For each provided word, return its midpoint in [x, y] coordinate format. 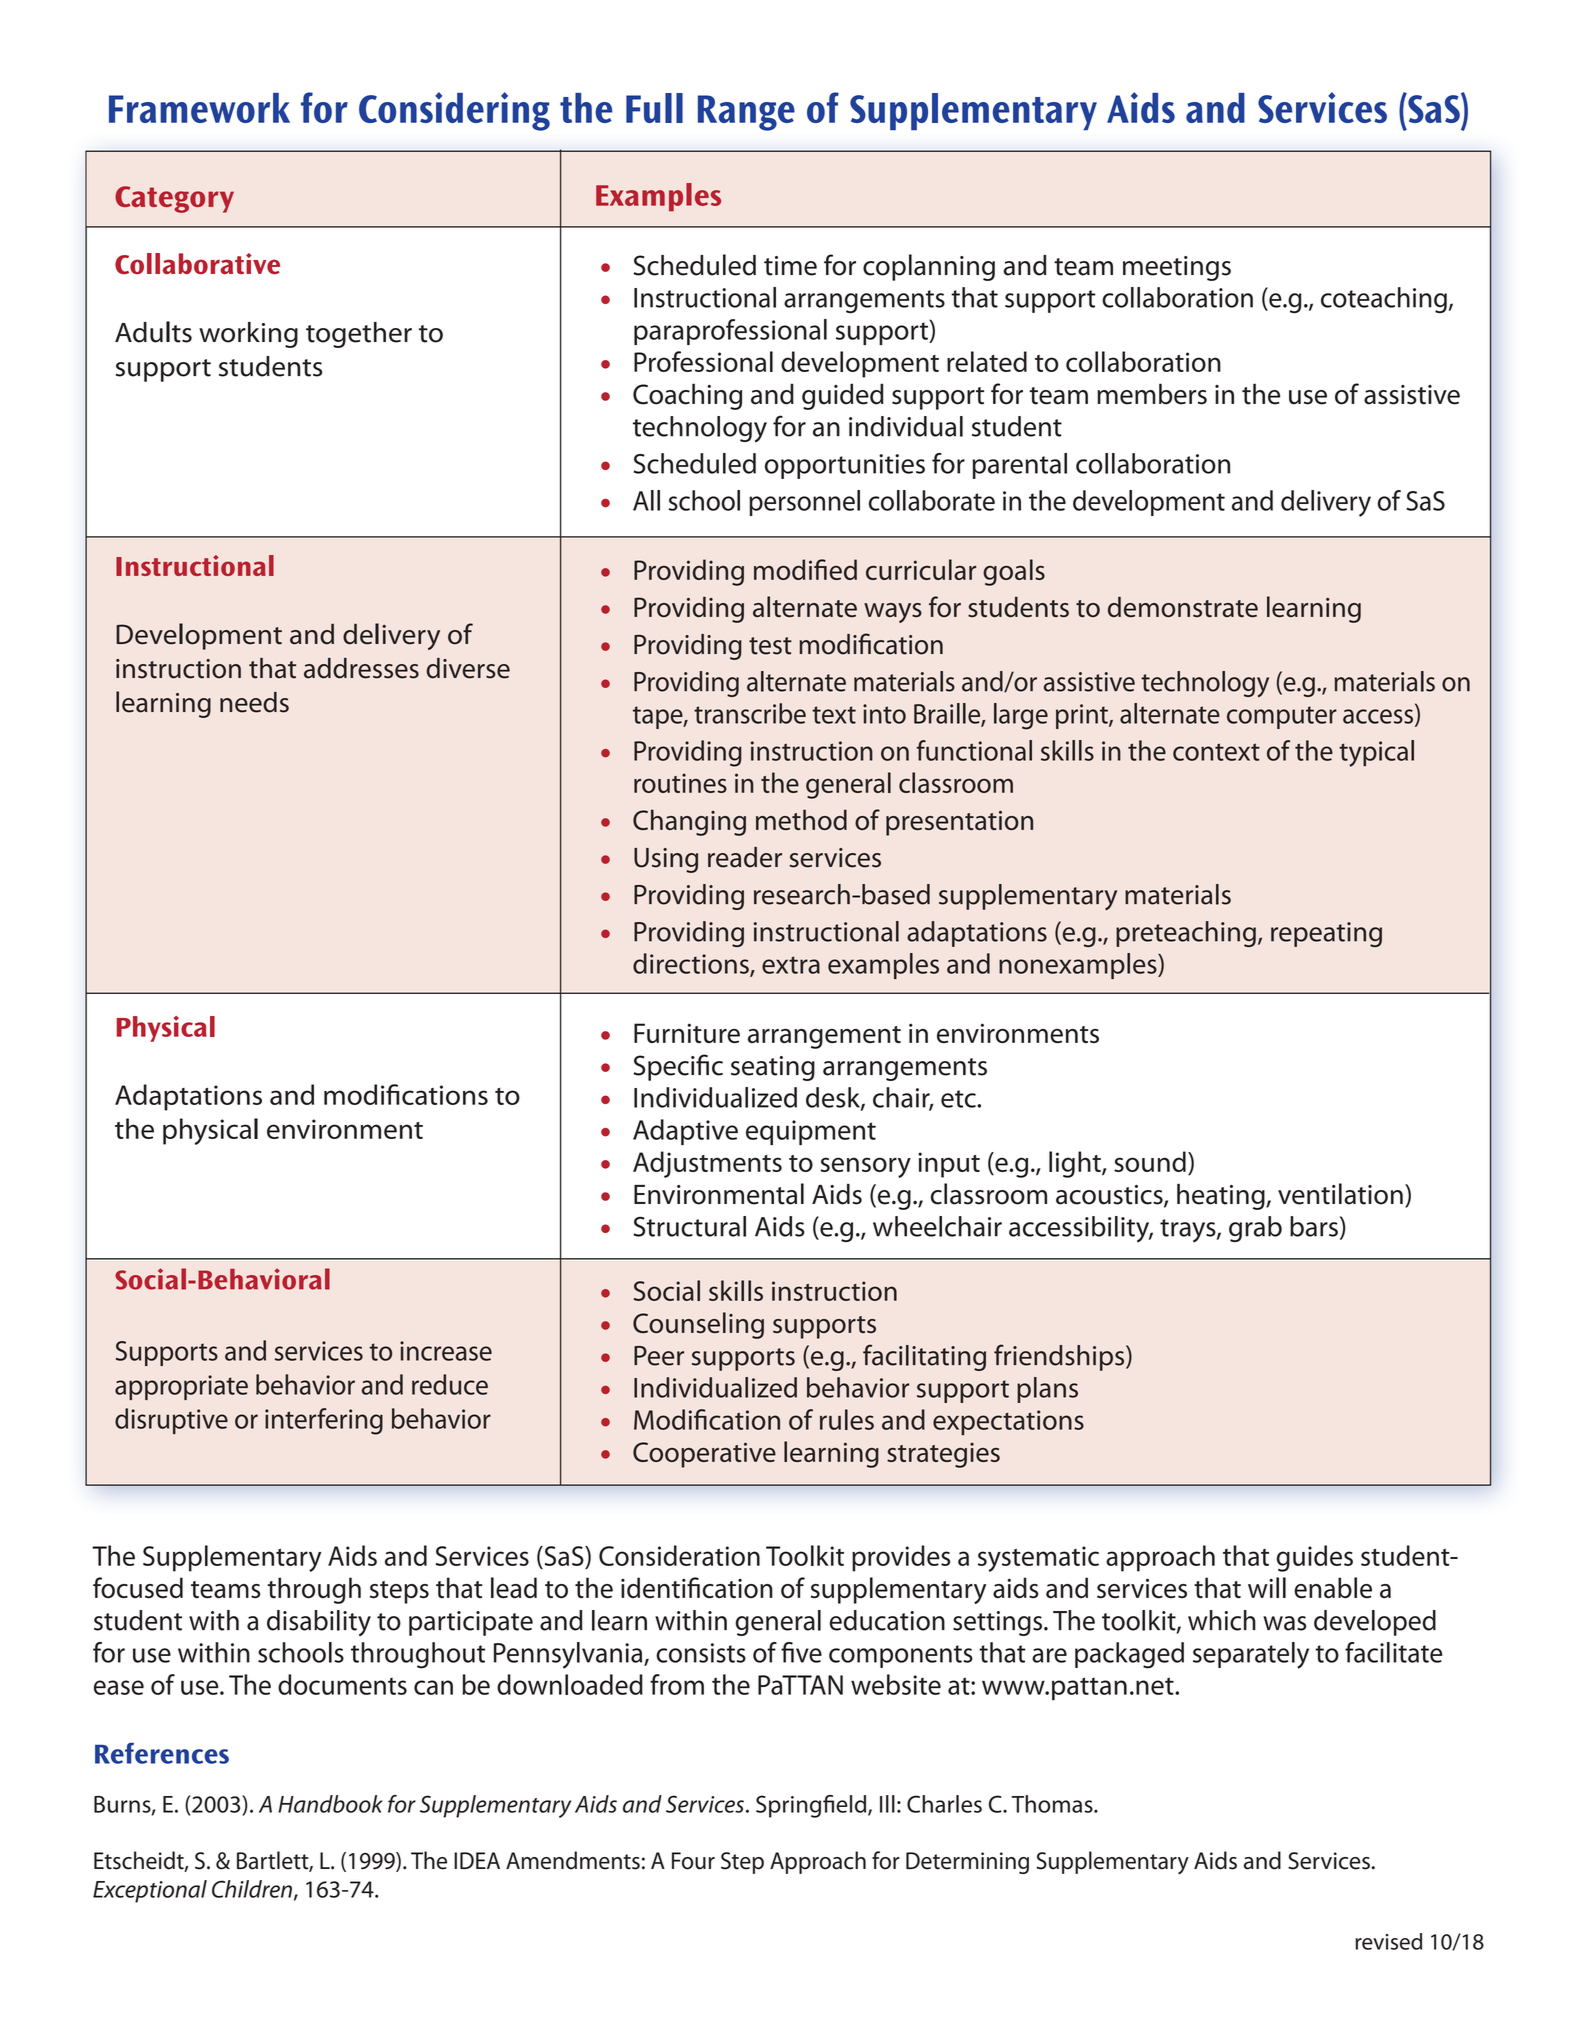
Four [693, 1861]
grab [1255, 1229]
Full [654, 108]
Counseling [698, 1325]
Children [253, 1890]
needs [254, 702]
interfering [324, 1421]
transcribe [750, 713]
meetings [1177, 268]
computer [1282, 717]
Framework [199, 108]
